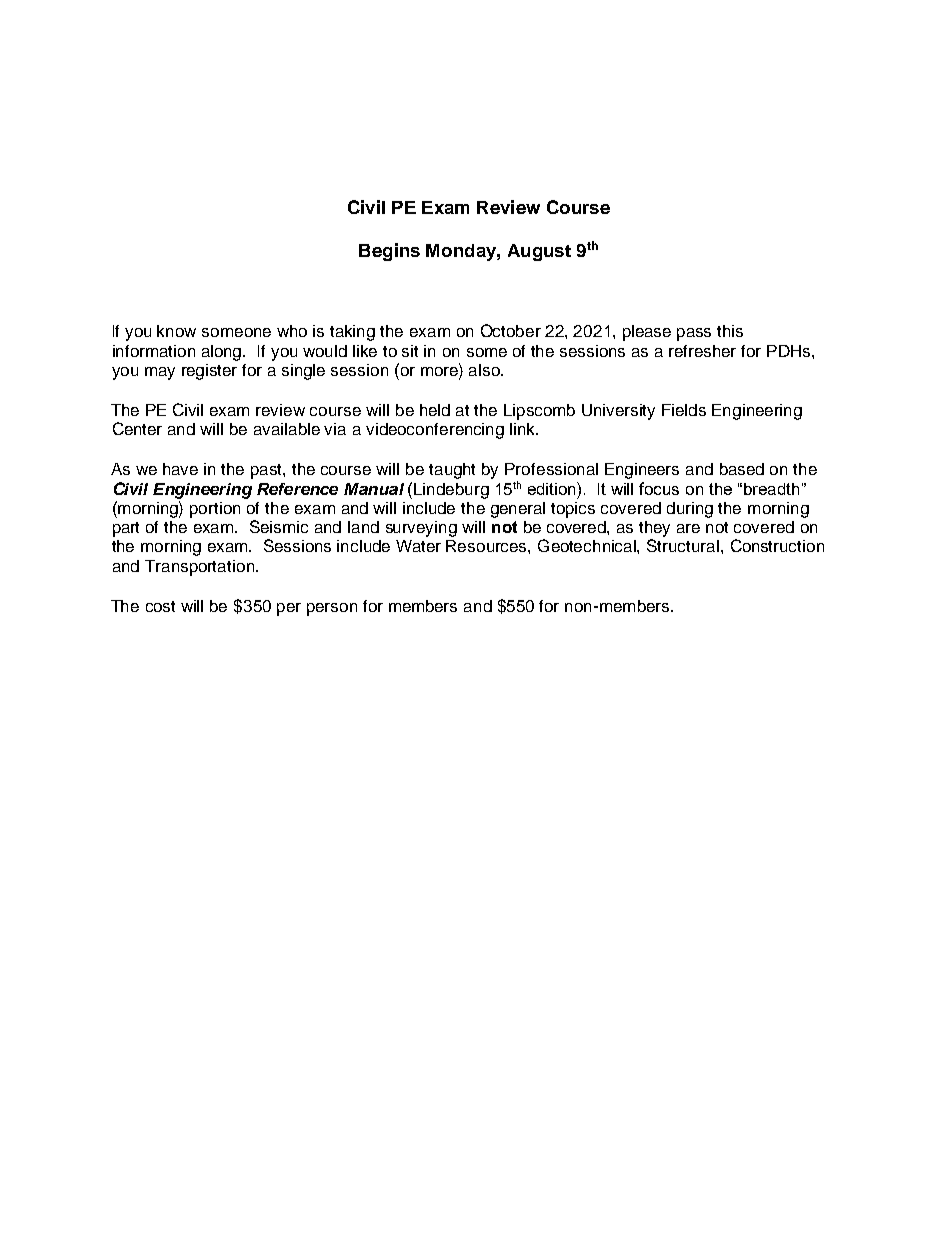 The width and height of the image is (952, 1233). What do you see at coordinates (332, 609) in the image?
I see `person` at bounding box center [332, 609].
